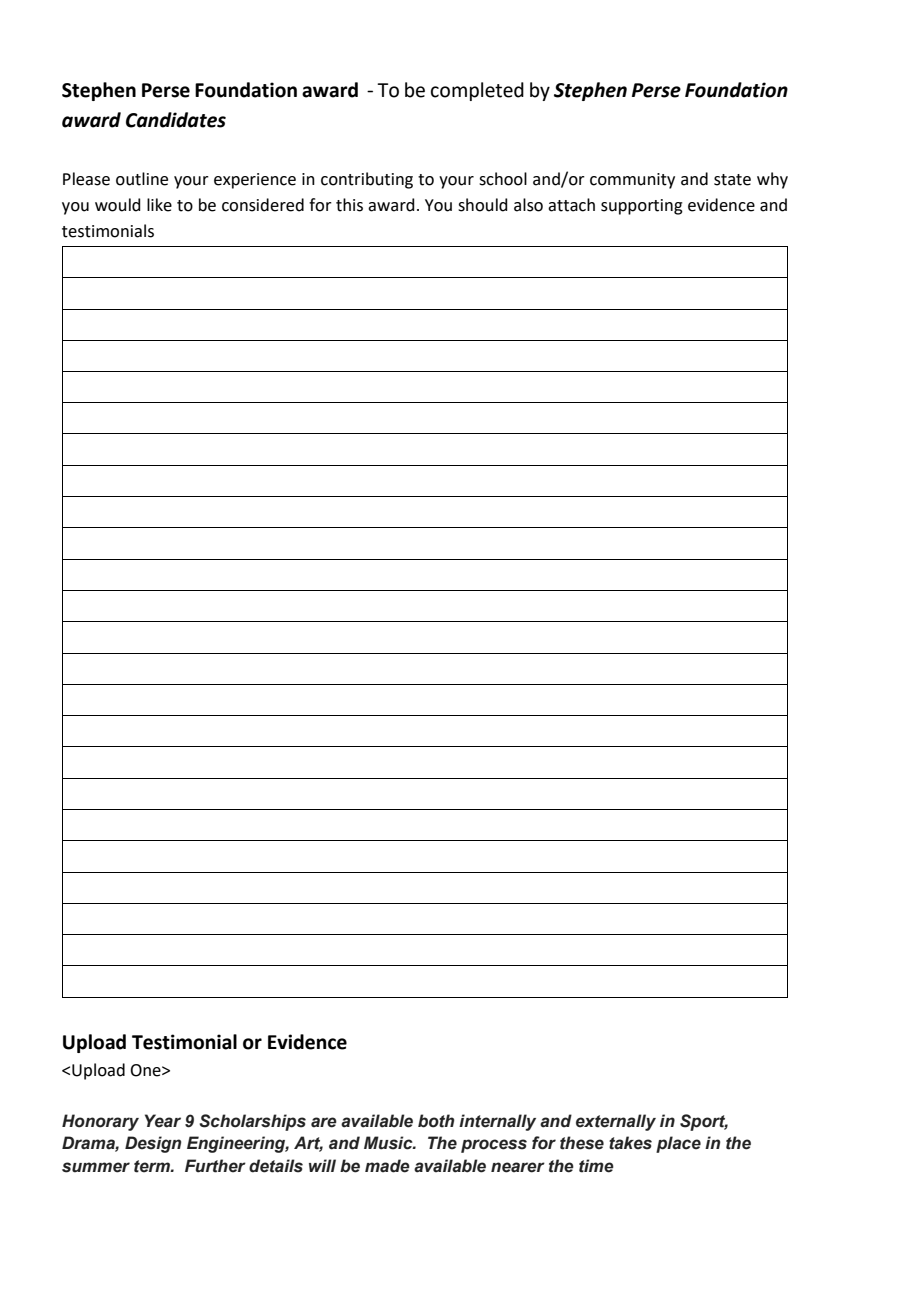 The image size is (924, 1307). What do you see at coordinates (387, 1166) in the document?
I see `made` at bounding box center [387, 1166].
